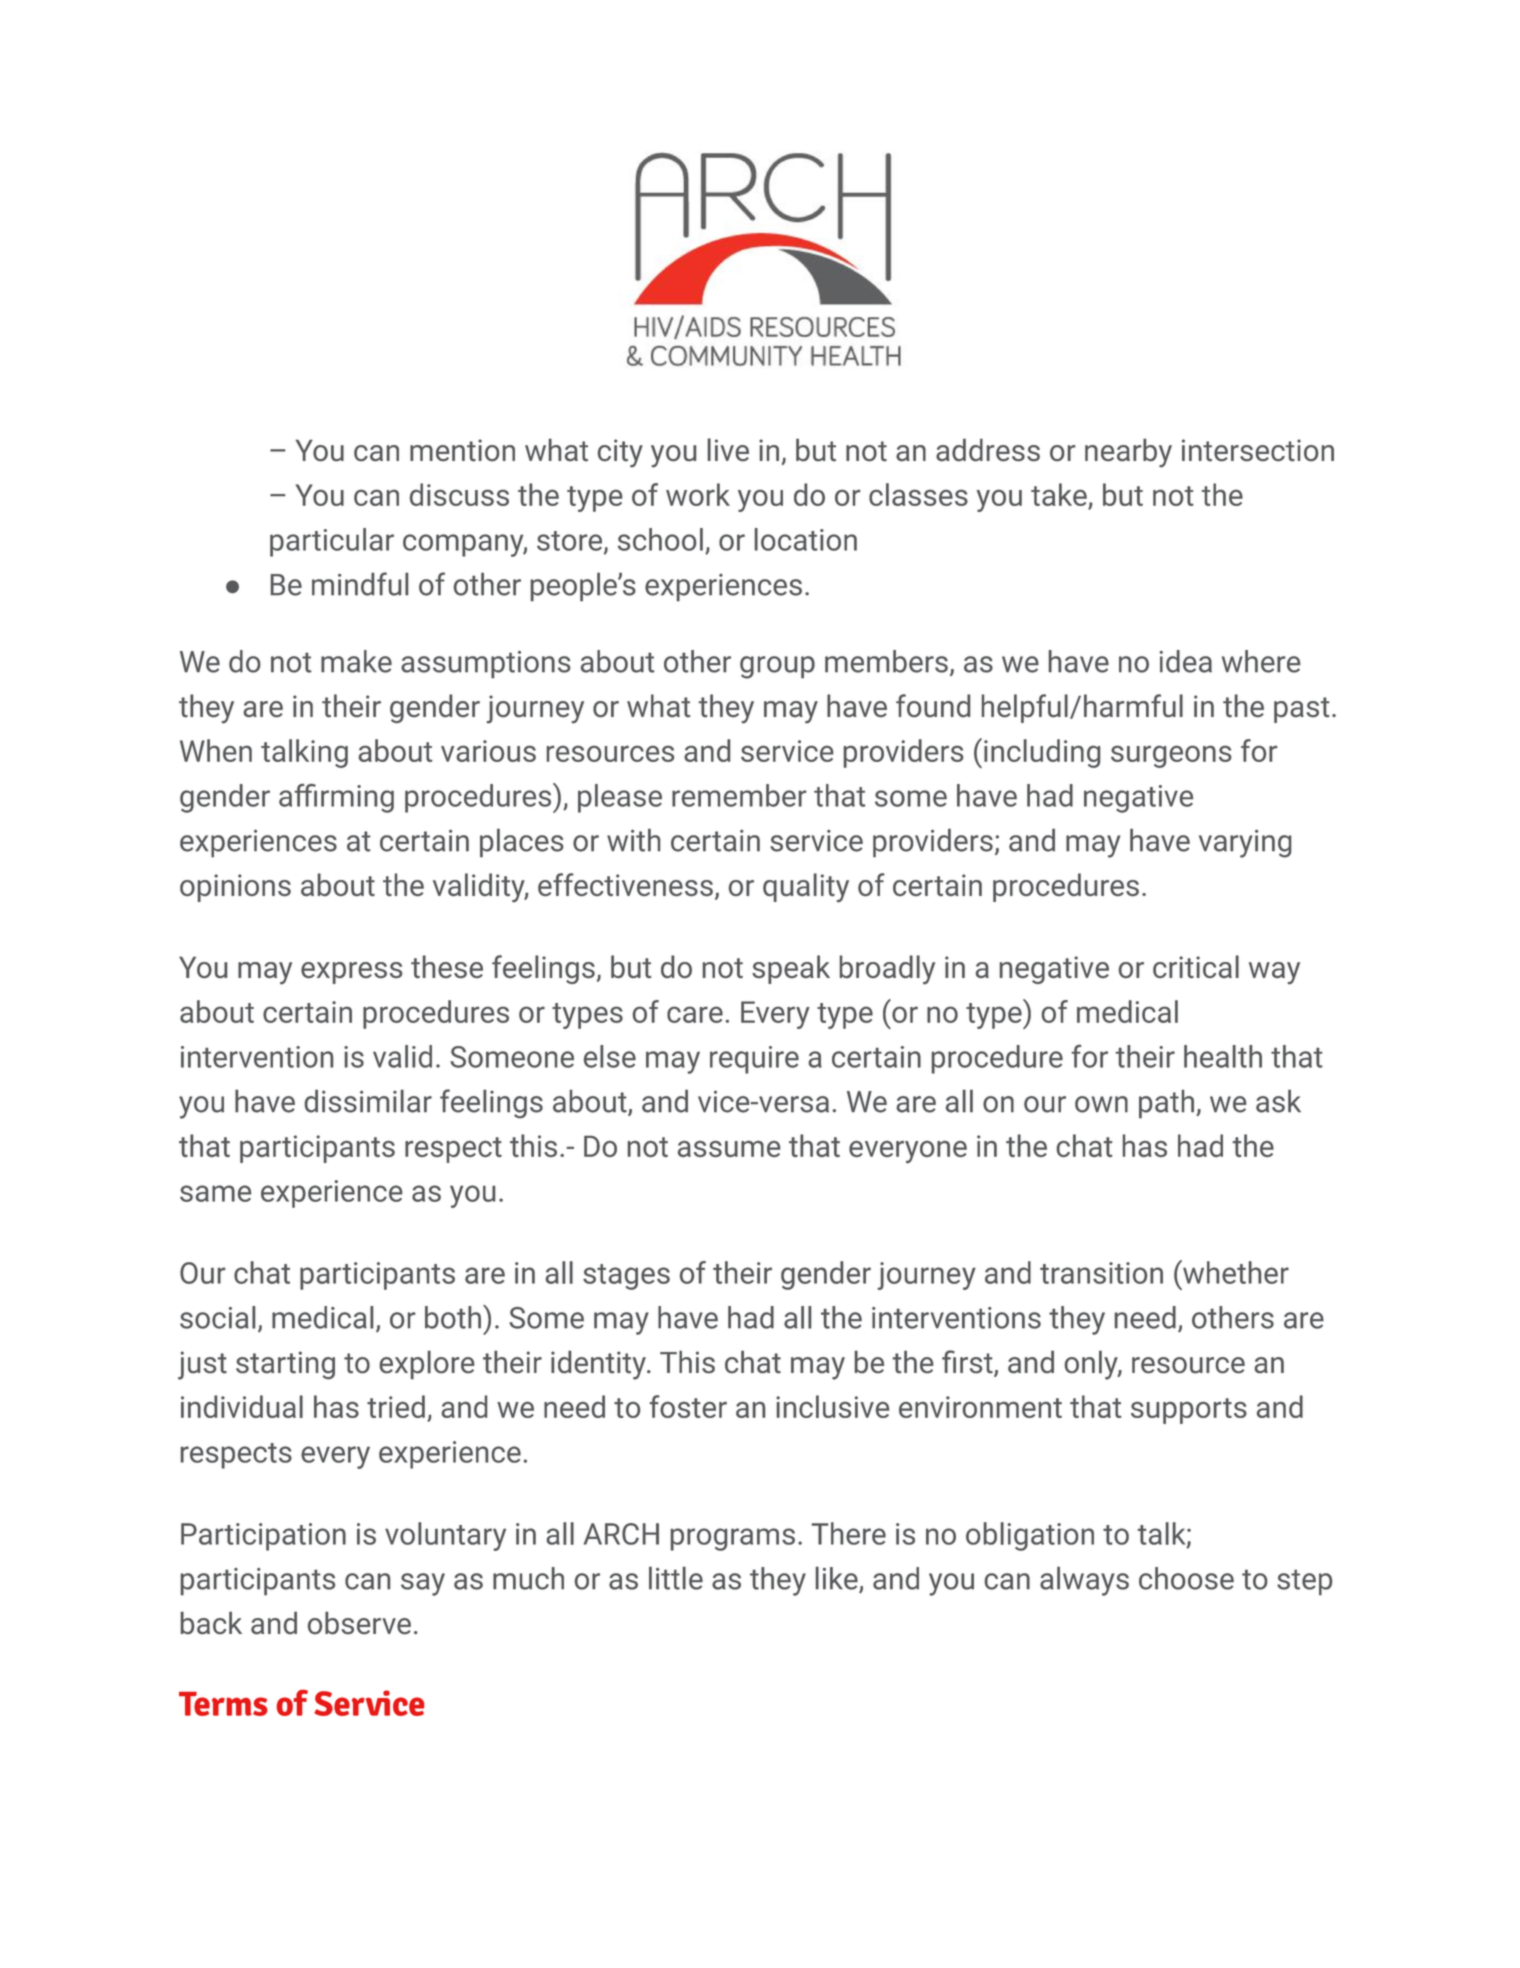 The image size is (1520, 1968). Describe the element at coordinates (359, 1623) in the screenshot. I see `observe` at that location.
